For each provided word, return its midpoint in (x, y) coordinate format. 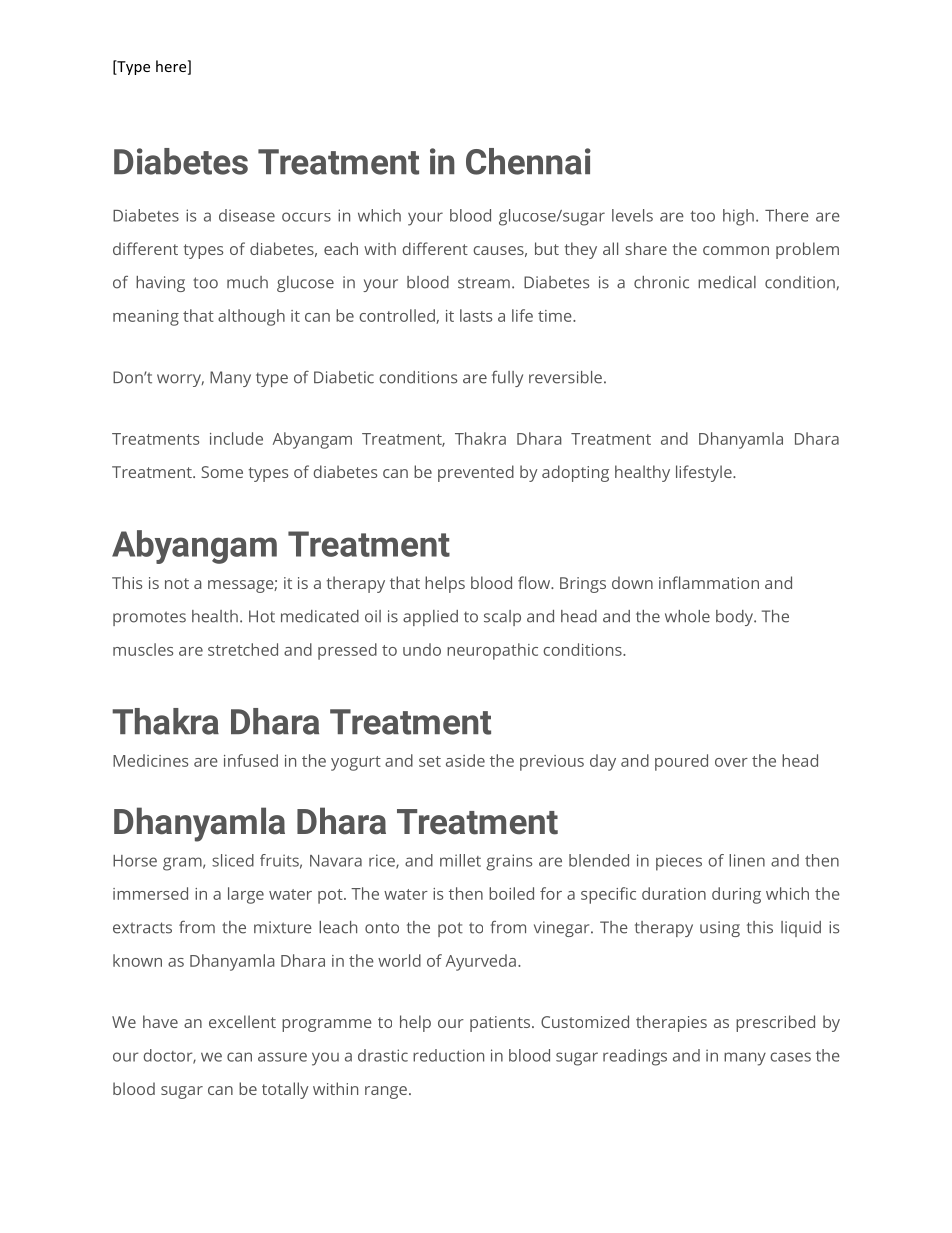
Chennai (528, 161)
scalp (502, 618)
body (736, 618)
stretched (243, 649)
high (738, 217)
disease (247, 215)
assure (282, 1057)
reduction (448, 1055)
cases (790, 1057)
